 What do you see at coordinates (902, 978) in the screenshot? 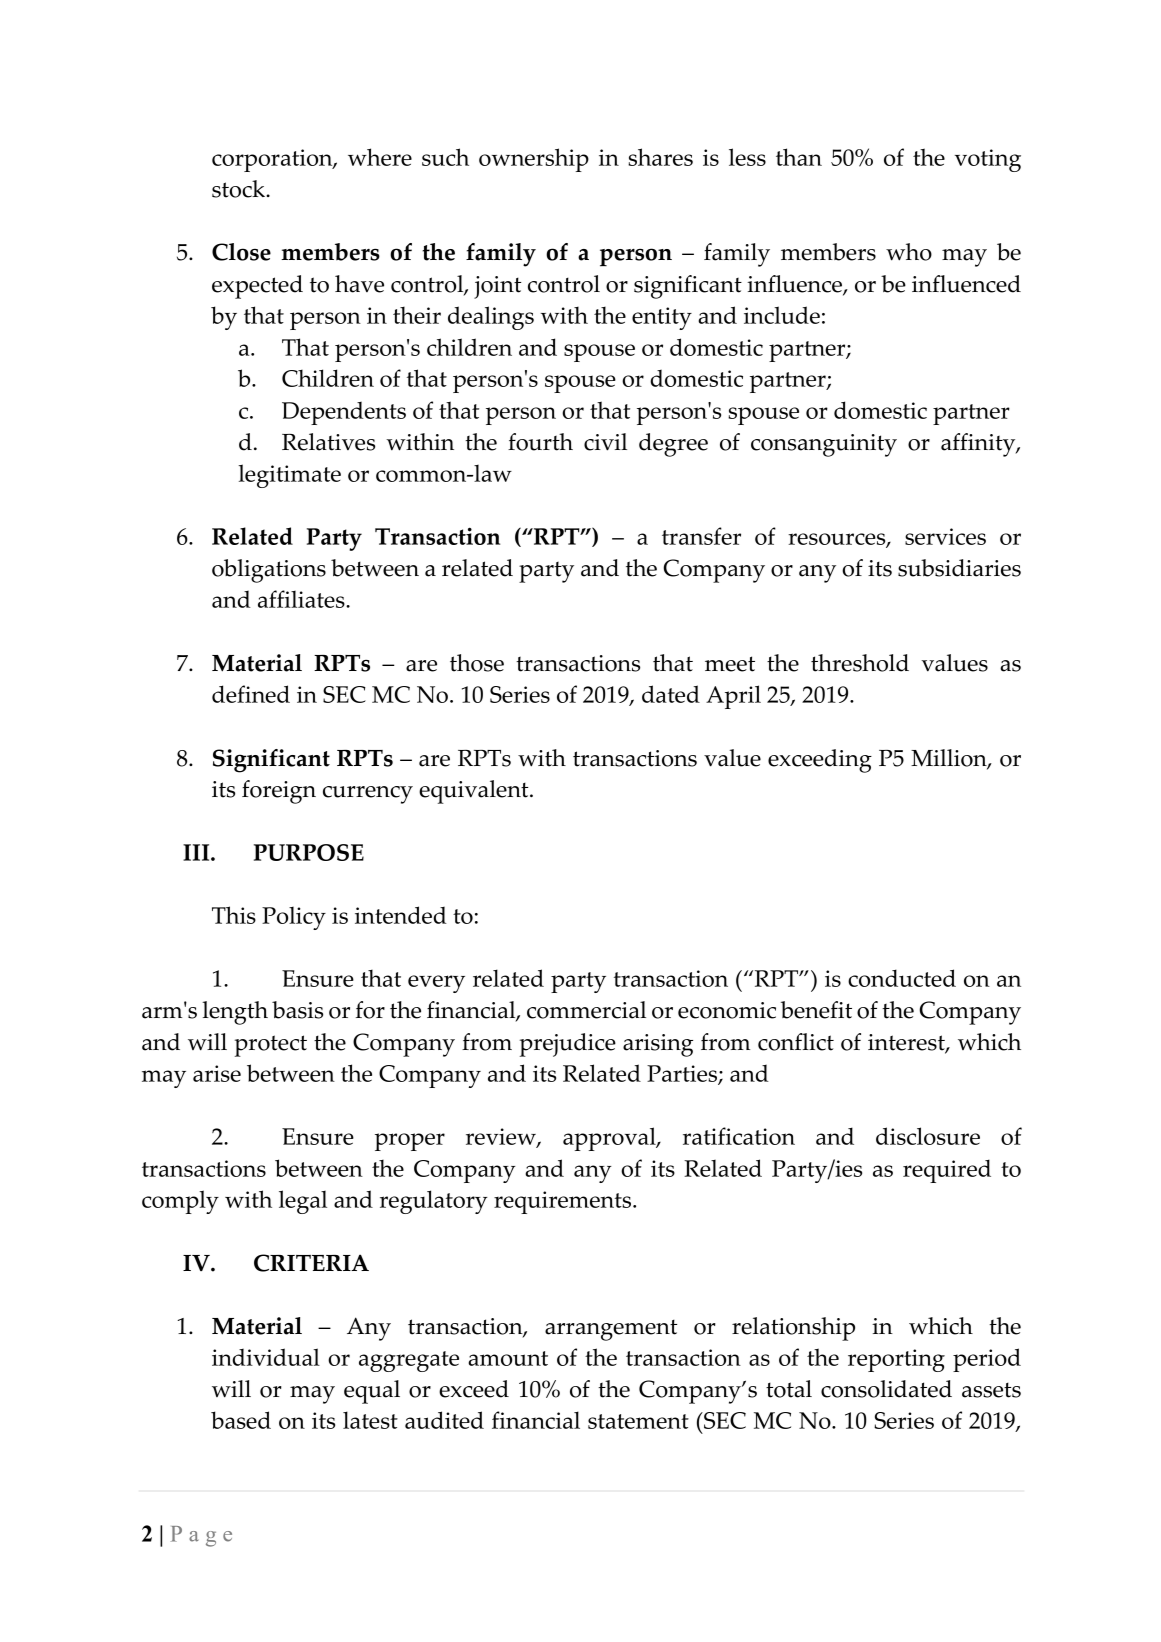
I see `conducted` at bounding box center [902, 978].
